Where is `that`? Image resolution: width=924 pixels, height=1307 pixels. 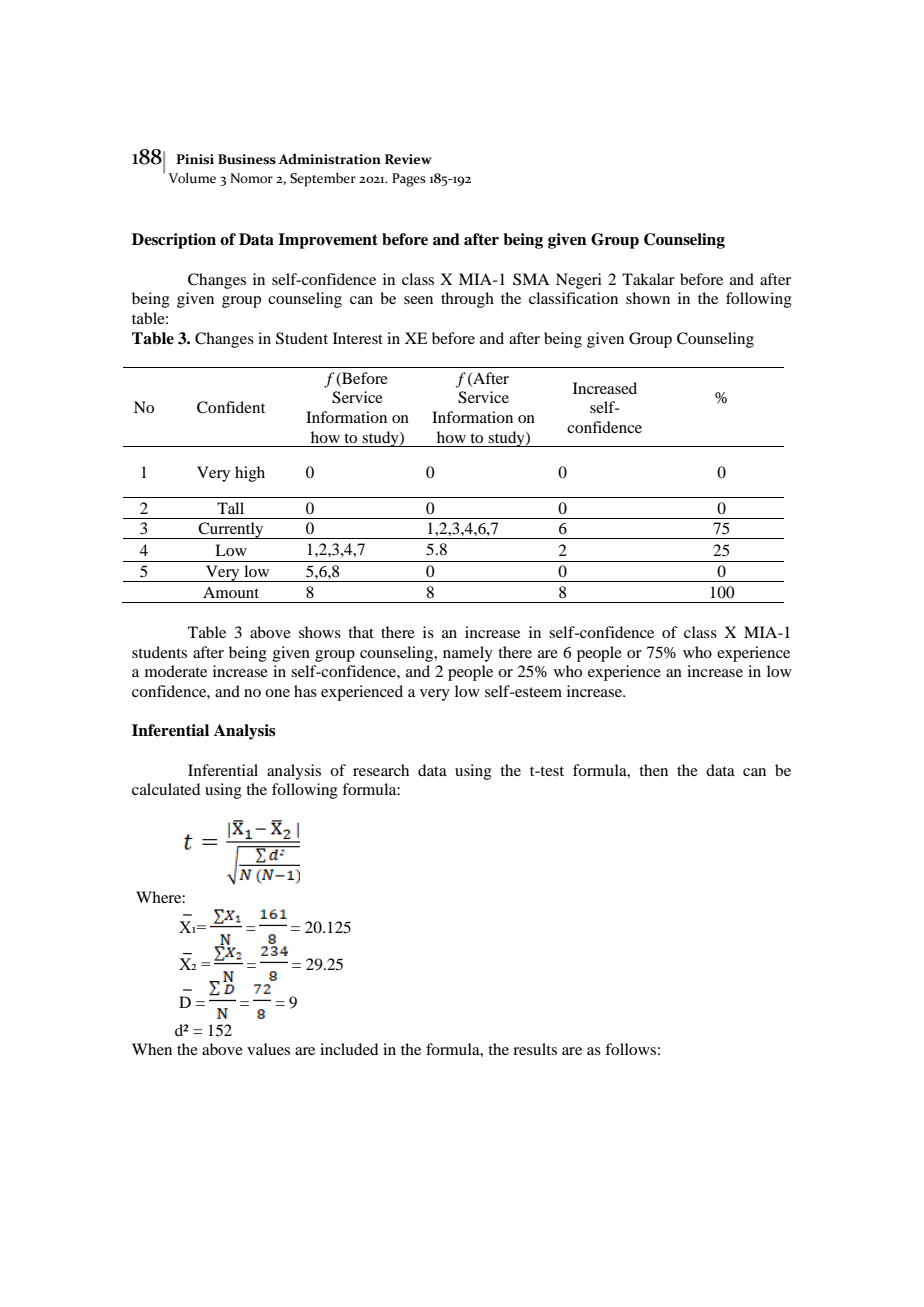
that is located at coordinates (361, 632).
